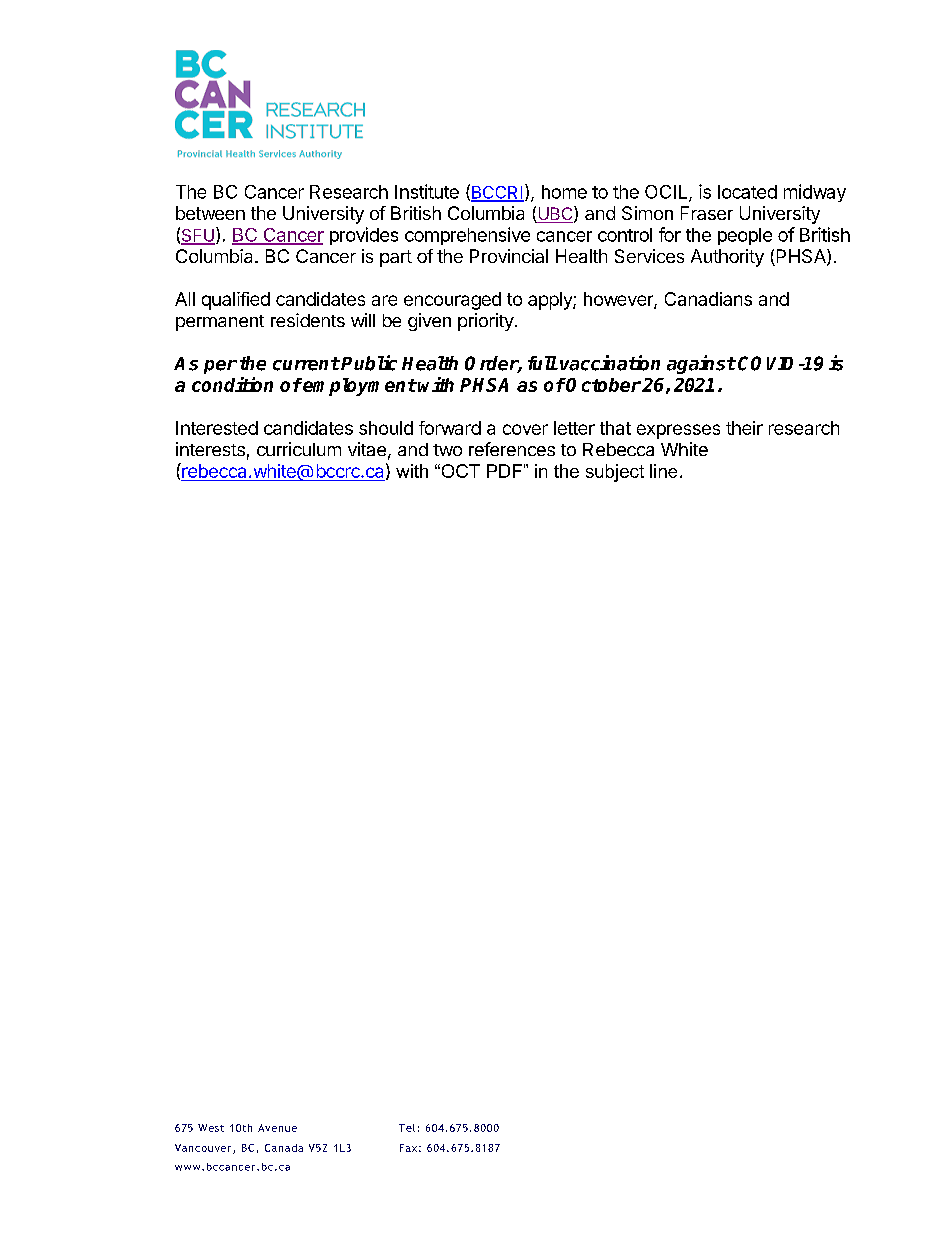 The image size is (952, 1233). Describe the element at coordinates (408, 1148) in the image. I see `Fax` at that location.
